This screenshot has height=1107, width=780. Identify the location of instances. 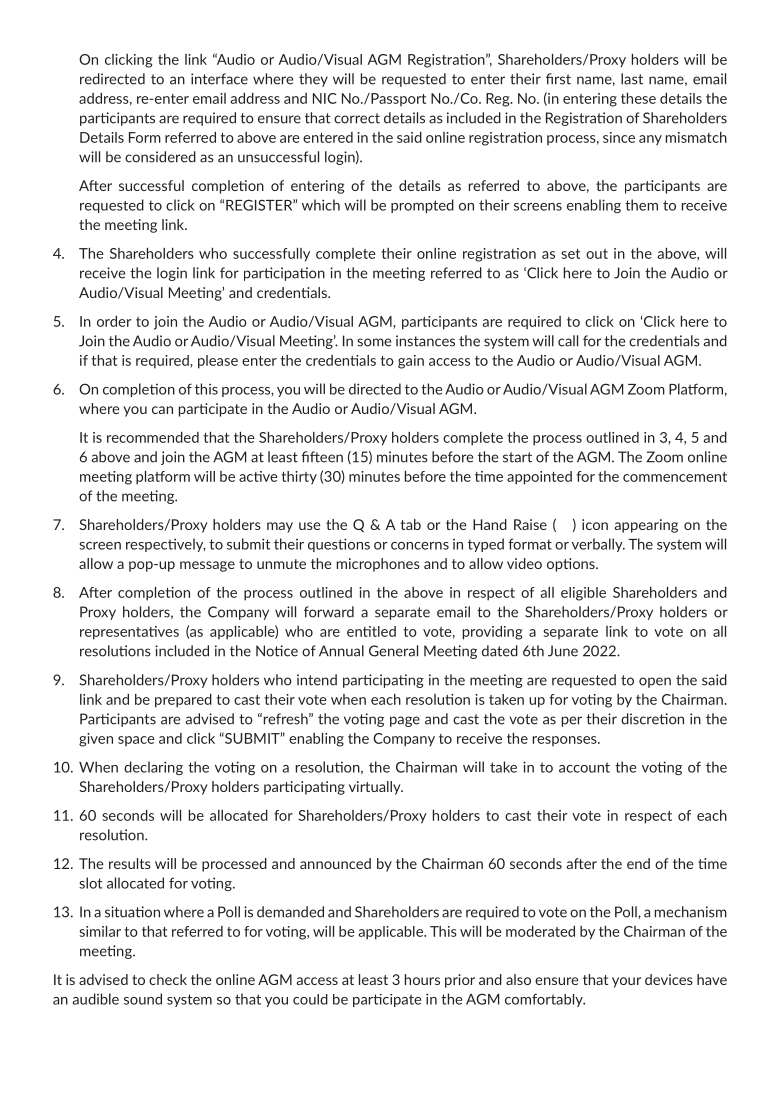
(425, 341).
